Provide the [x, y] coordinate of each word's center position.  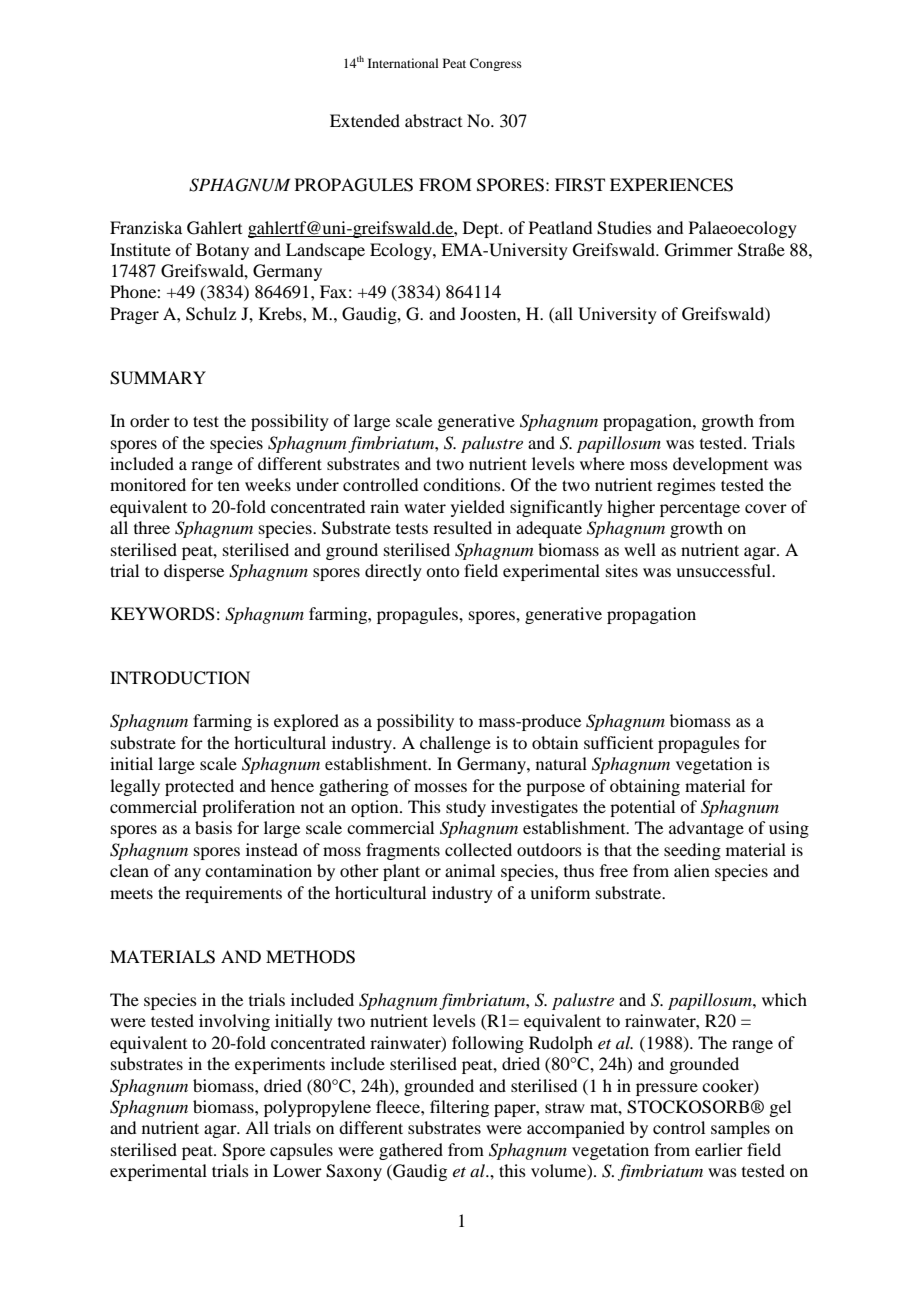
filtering [459, 1108]
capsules [301, 1151]
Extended [365, 120]
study [466, 808]
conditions [463, 484]
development [720, 465]
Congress [496, 64]
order [150, 420]
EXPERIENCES [671, 185]
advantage [706, 829]
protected [199, 787]
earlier [719, 1149]
